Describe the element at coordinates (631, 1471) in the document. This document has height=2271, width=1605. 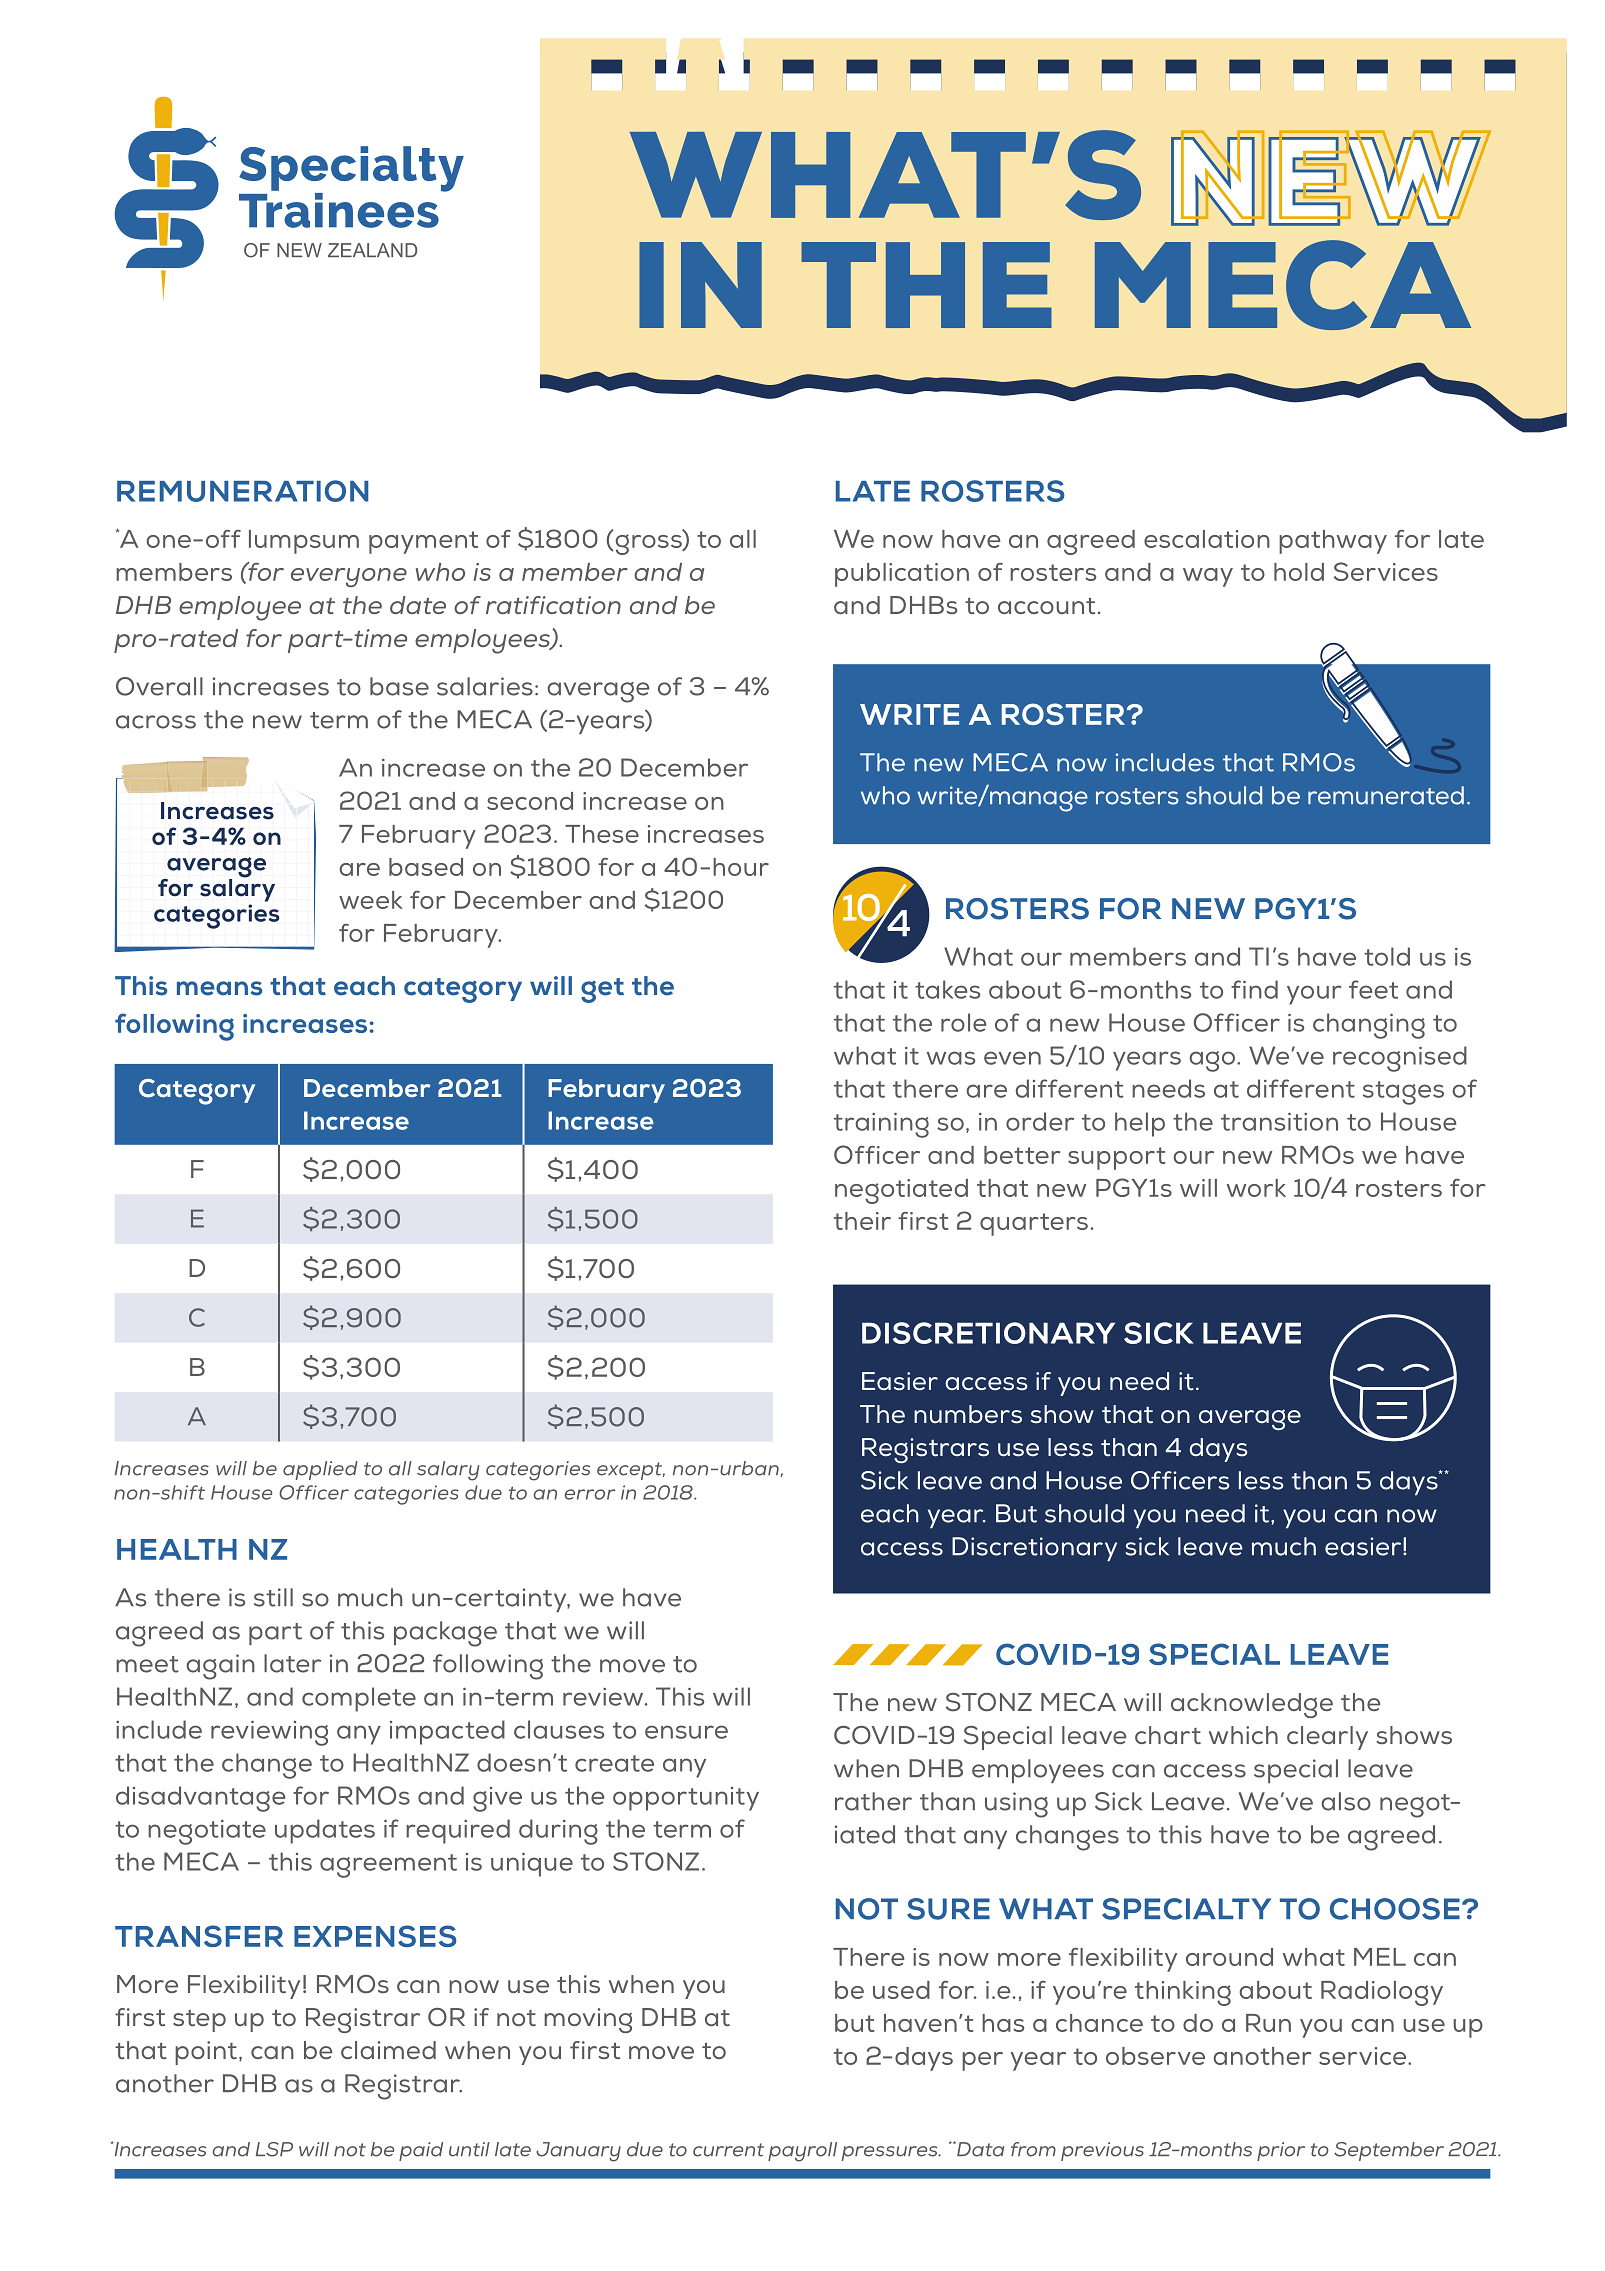
I see `except` at that location.
